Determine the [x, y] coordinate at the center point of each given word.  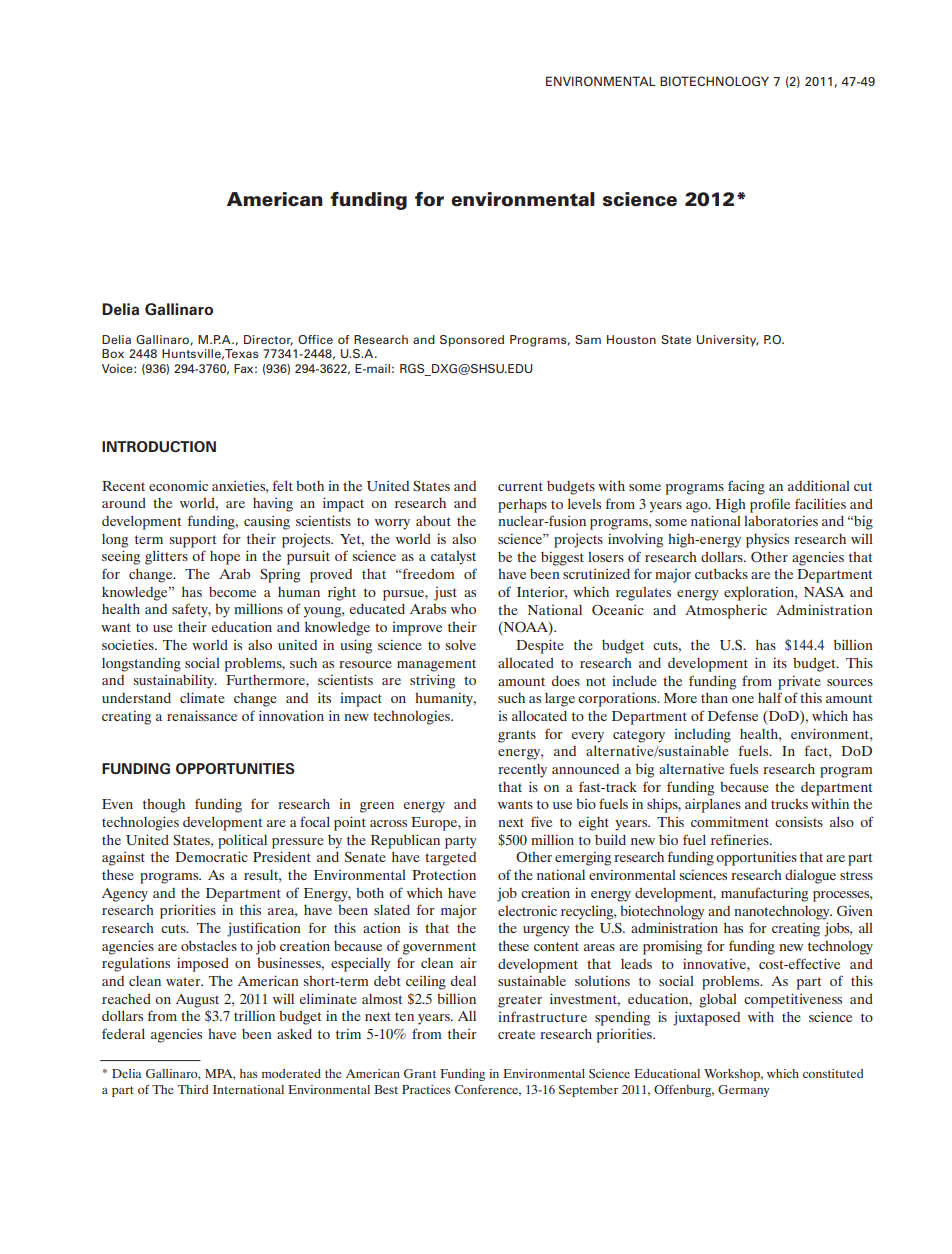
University [728, 341]
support [193, 541]
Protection [444, 874]
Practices [426, 1089]
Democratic [211, 856]
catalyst [453, 557]
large [560, 700]
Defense [733, 715]
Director [268, 340]
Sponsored [472, 341]
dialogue [810, 876]
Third [193, 1089]
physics [767, 540]
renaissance [202, 715]
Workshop [733, 1075]
